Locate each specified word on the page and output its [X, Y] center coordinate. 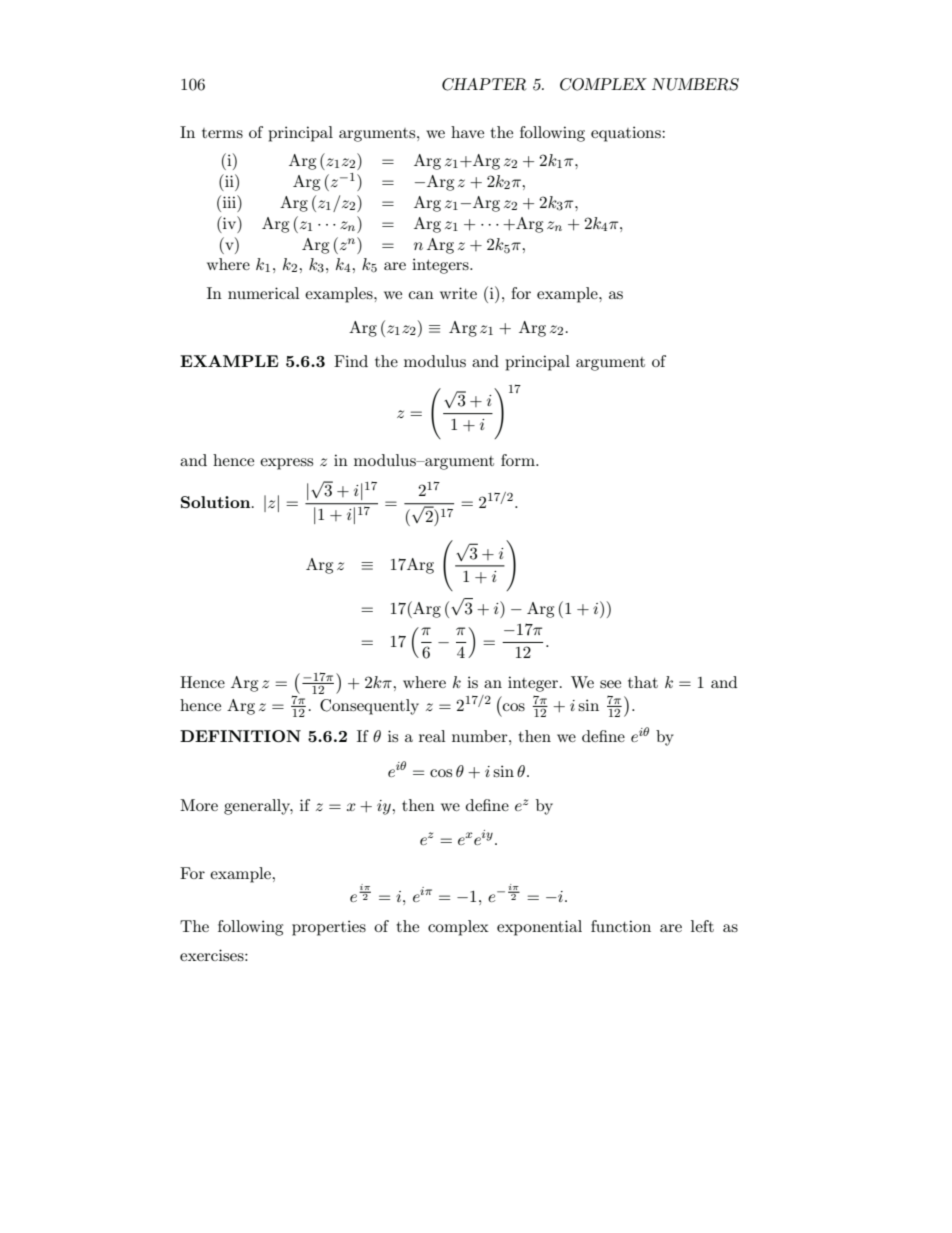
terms [222, 133]
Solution [217, 502]
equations [627, 134]
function [621, 926]
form [519, 460]
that [643, 682]
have [467, 132]
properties [329, 928]
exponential [539, 928]
